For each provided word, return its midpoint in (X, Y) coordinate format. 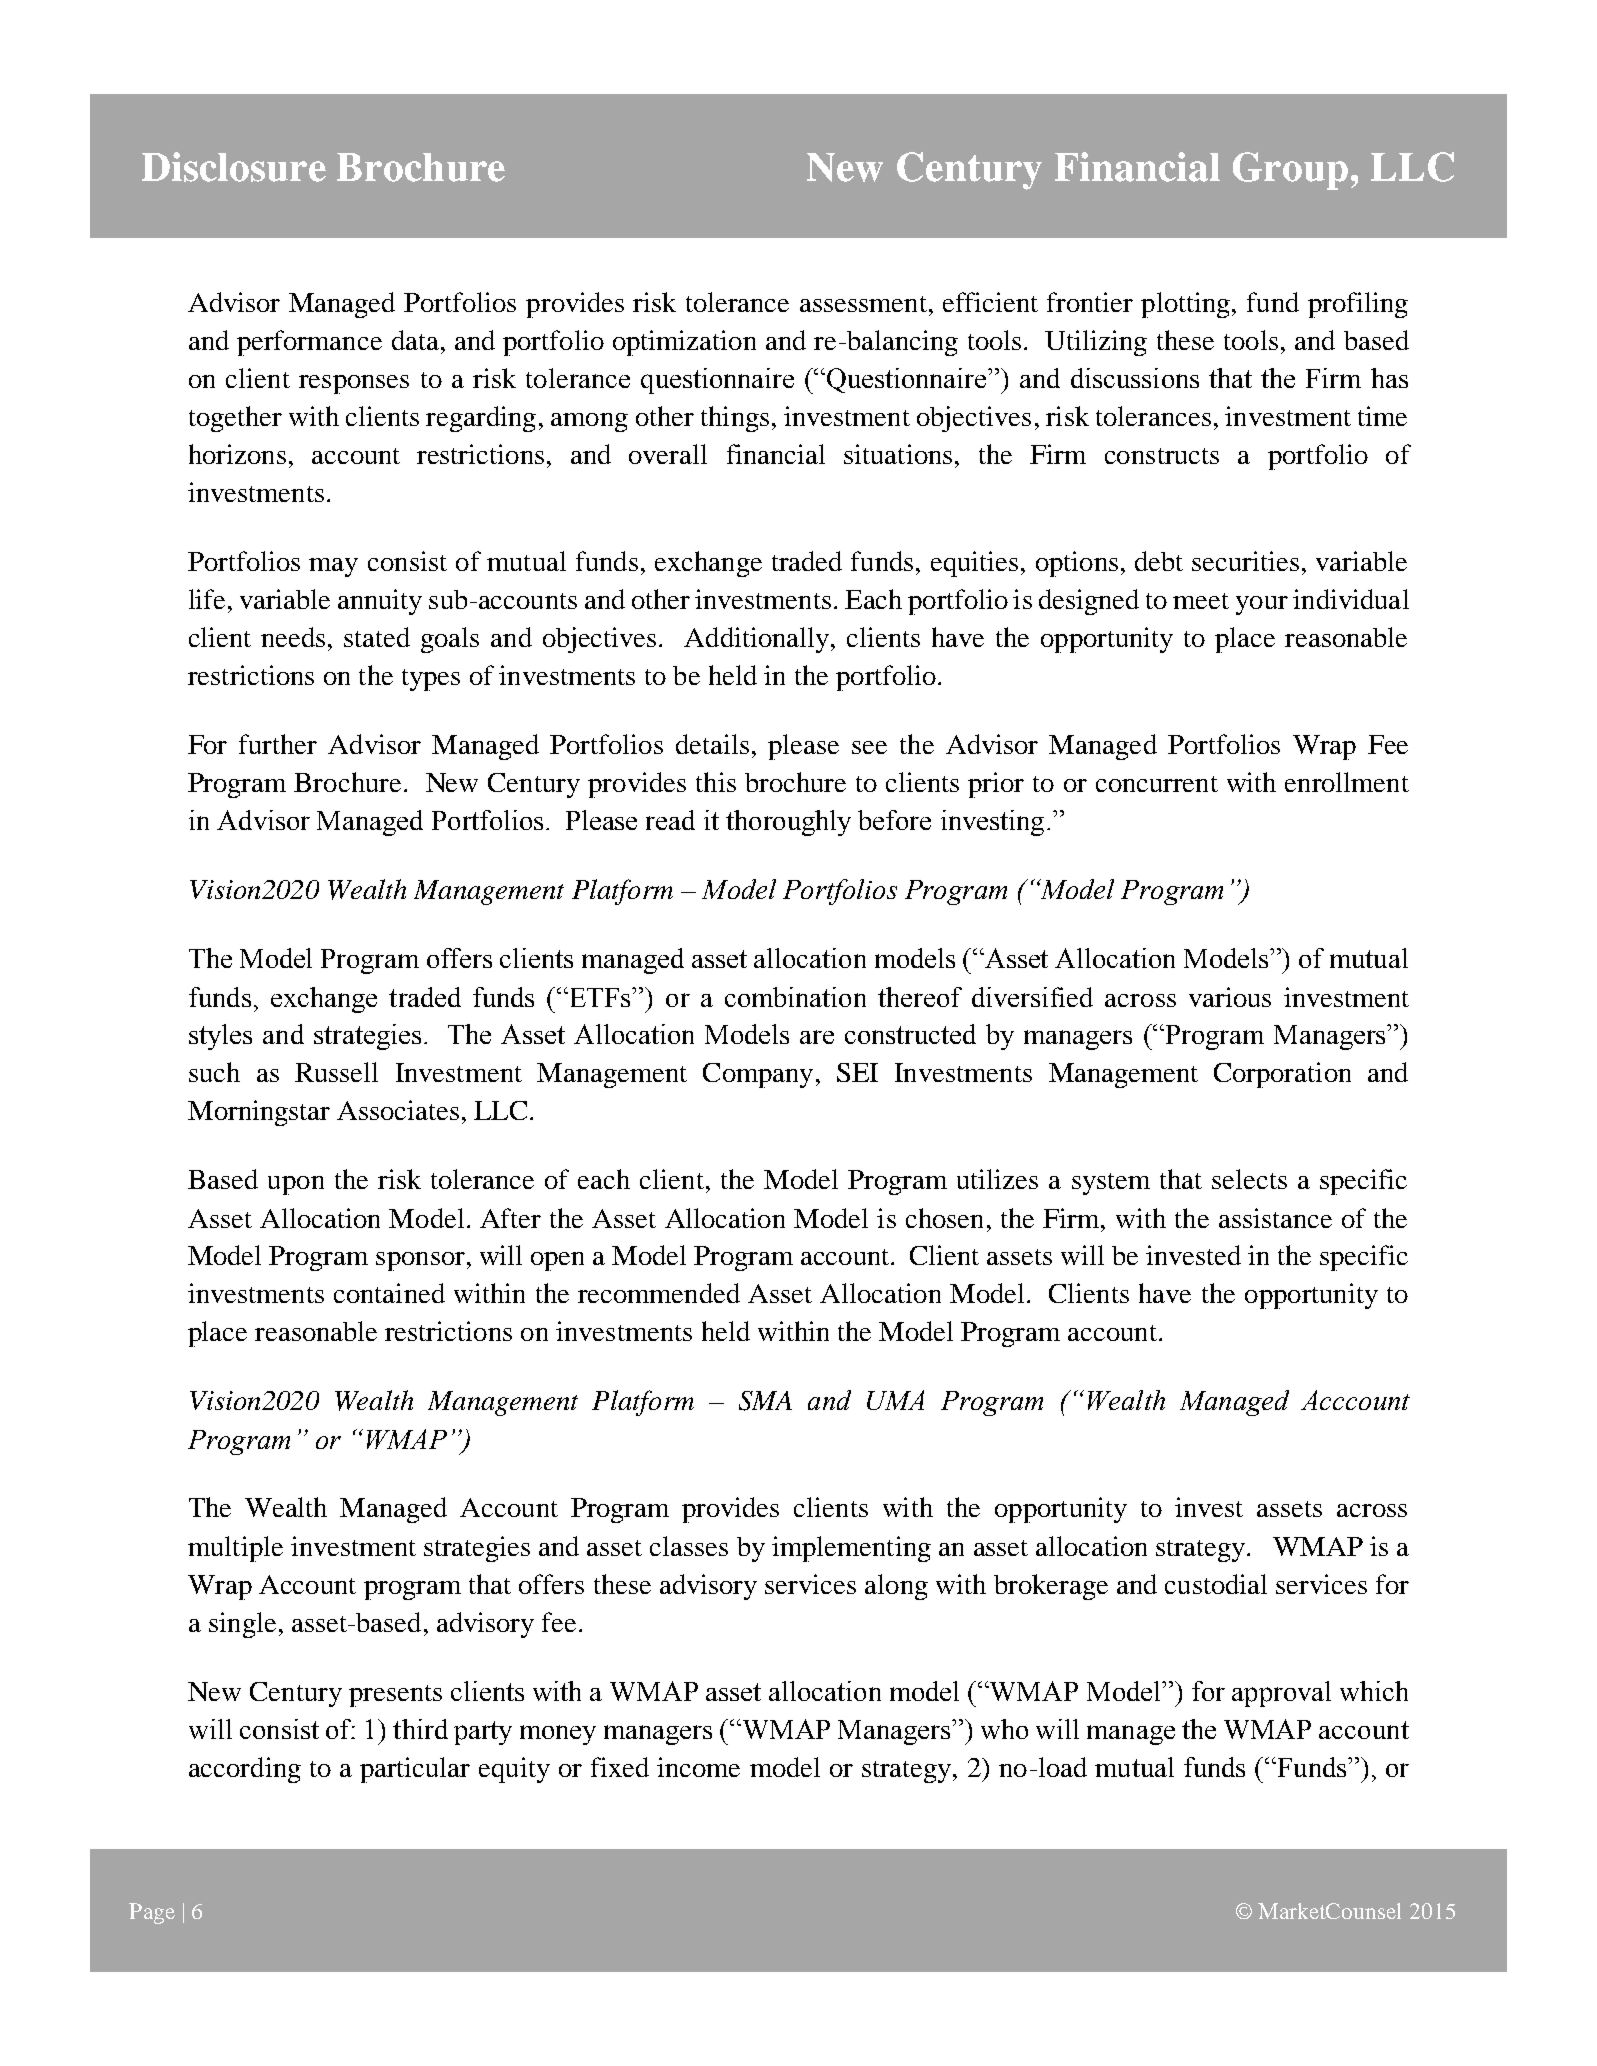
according (245, 1770)
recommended (659, 1293)
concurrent (1157, 784)
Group (1290, 171)
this (716, 782)
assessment (863, 304)
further (278, 744)
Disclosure (234, 167)
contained (389, 1293)
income (698, 1767)
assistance (1275, 1218)
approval (1281, 1694)
